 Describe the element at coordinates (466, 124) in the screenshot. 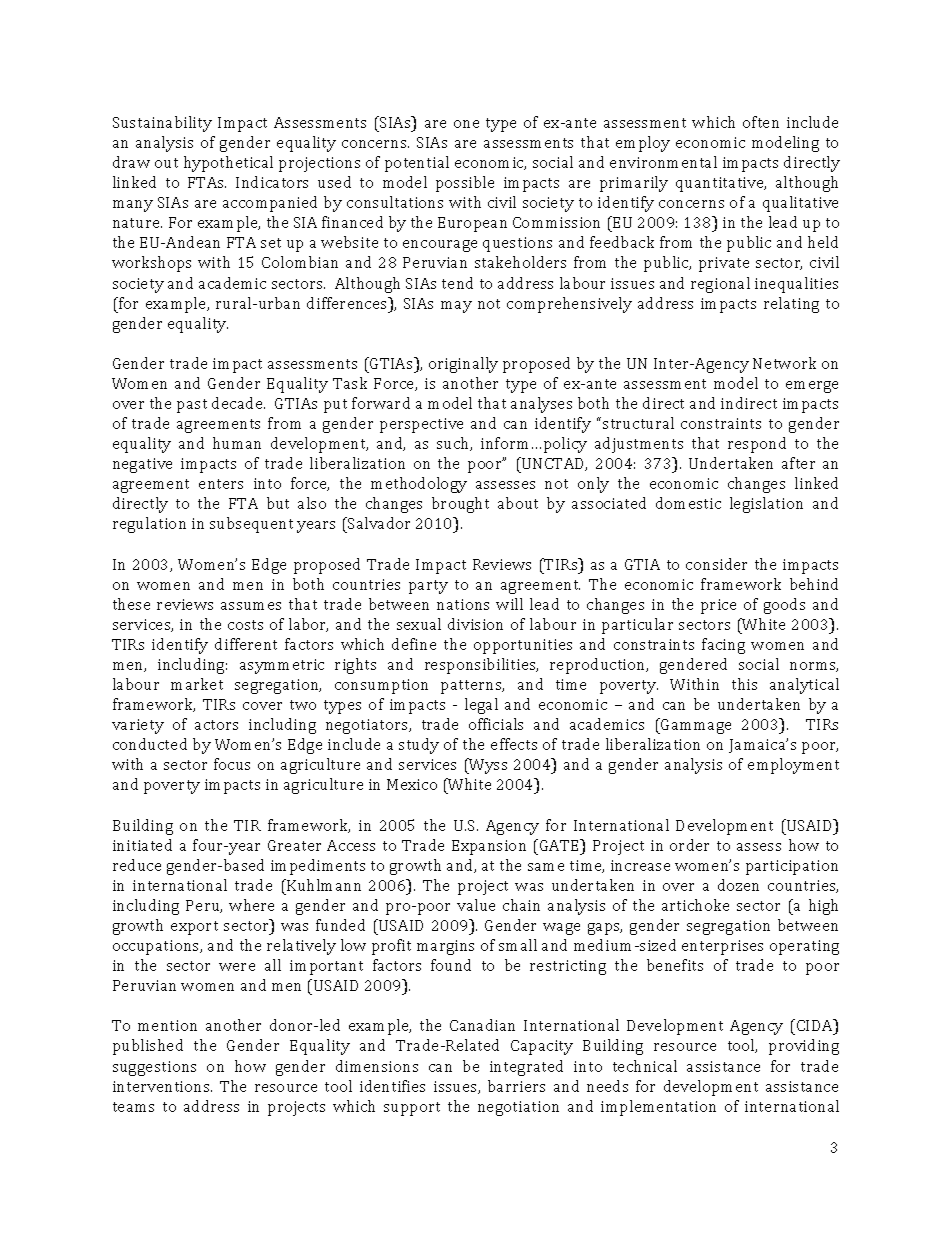

I see `one` at that location.
